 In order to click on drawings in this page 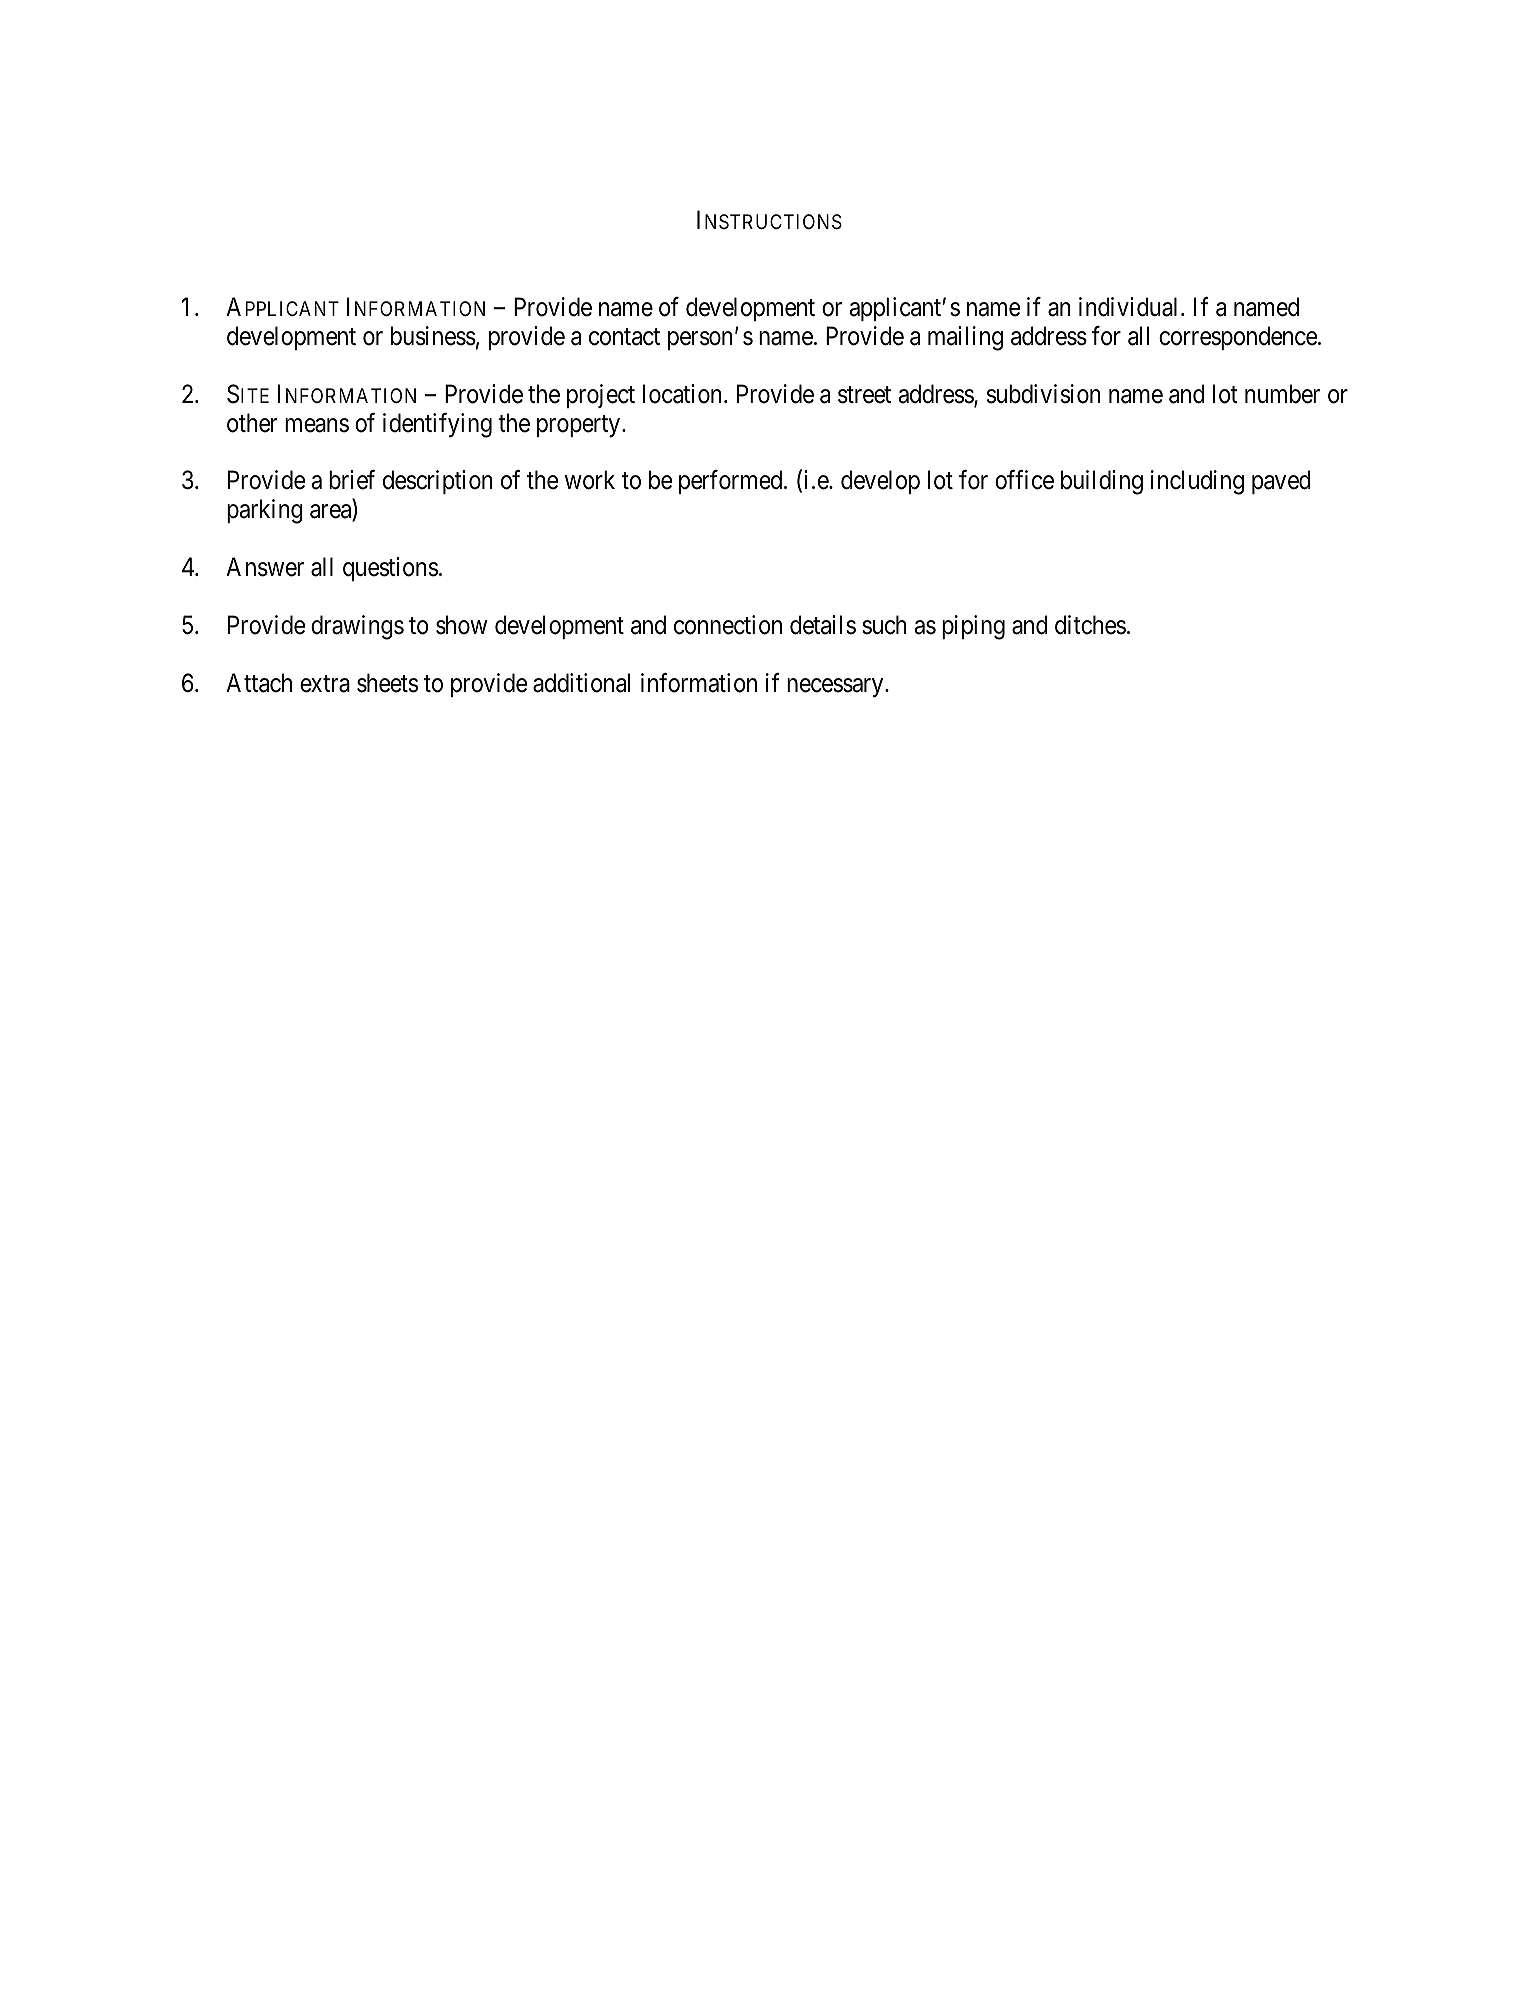, I will do `click(357, 627)`.
